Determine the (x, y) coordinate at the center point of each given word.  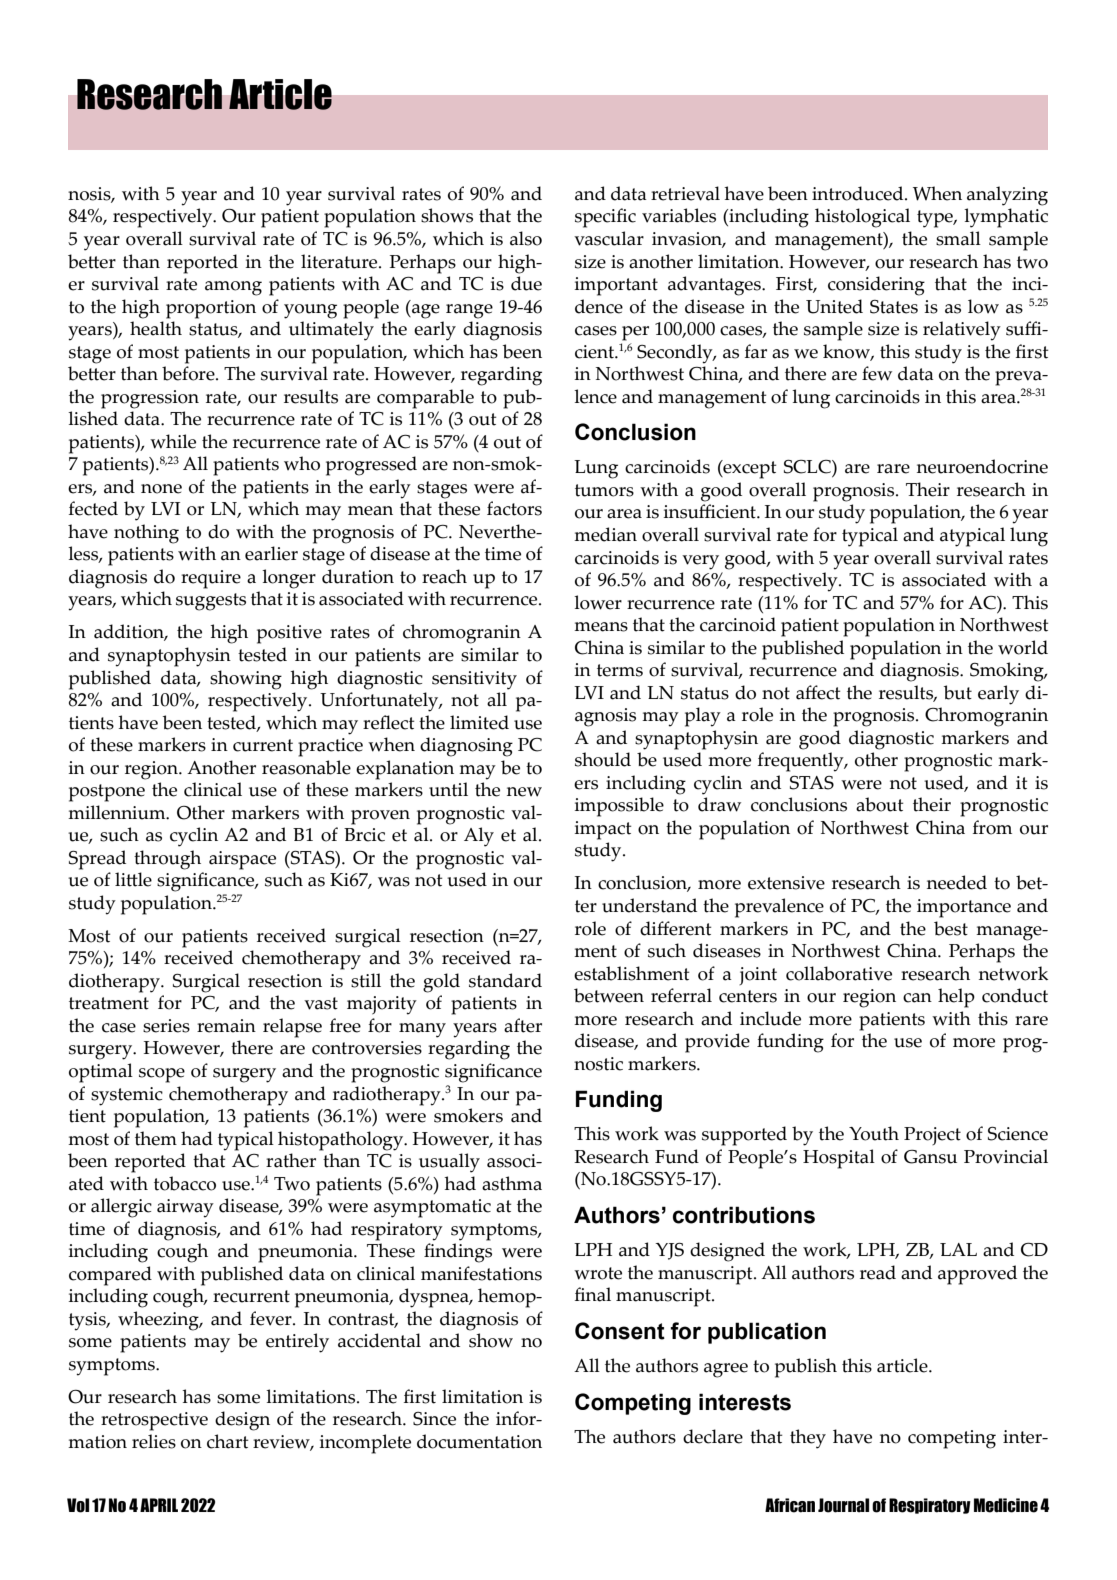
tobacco (185, 1183)
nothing (146, 534)
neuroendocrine (982, 466)
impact (603, 830)
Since (434, 1419)
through (167, 860)
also (526, 238)
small (958, 238)
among (233, 288)
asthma (512, 1183)
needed (957, 882)
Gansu (930, 1157)
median (605, 534)
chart (227, 1441)
